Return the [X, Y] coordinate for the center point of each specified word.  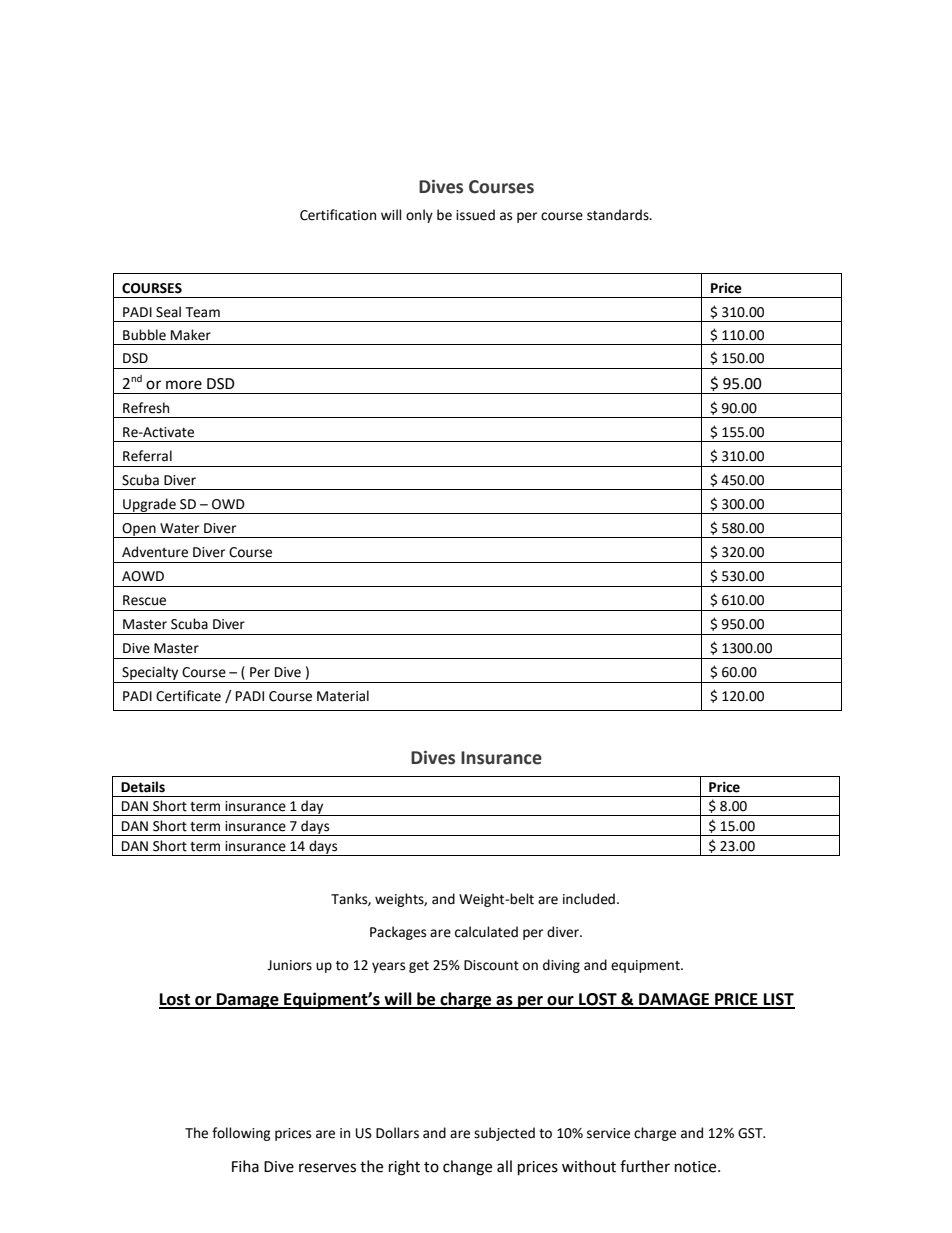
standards [619, 215]
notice [697, 1167]
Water [179, 528]
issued [475, 215]
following [241, 1134]
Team [203, 312]
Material [343, 696]
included [589, 899]
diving [561, 966]
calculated [486, 932]
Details [143, 787]
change [467, 1168]
